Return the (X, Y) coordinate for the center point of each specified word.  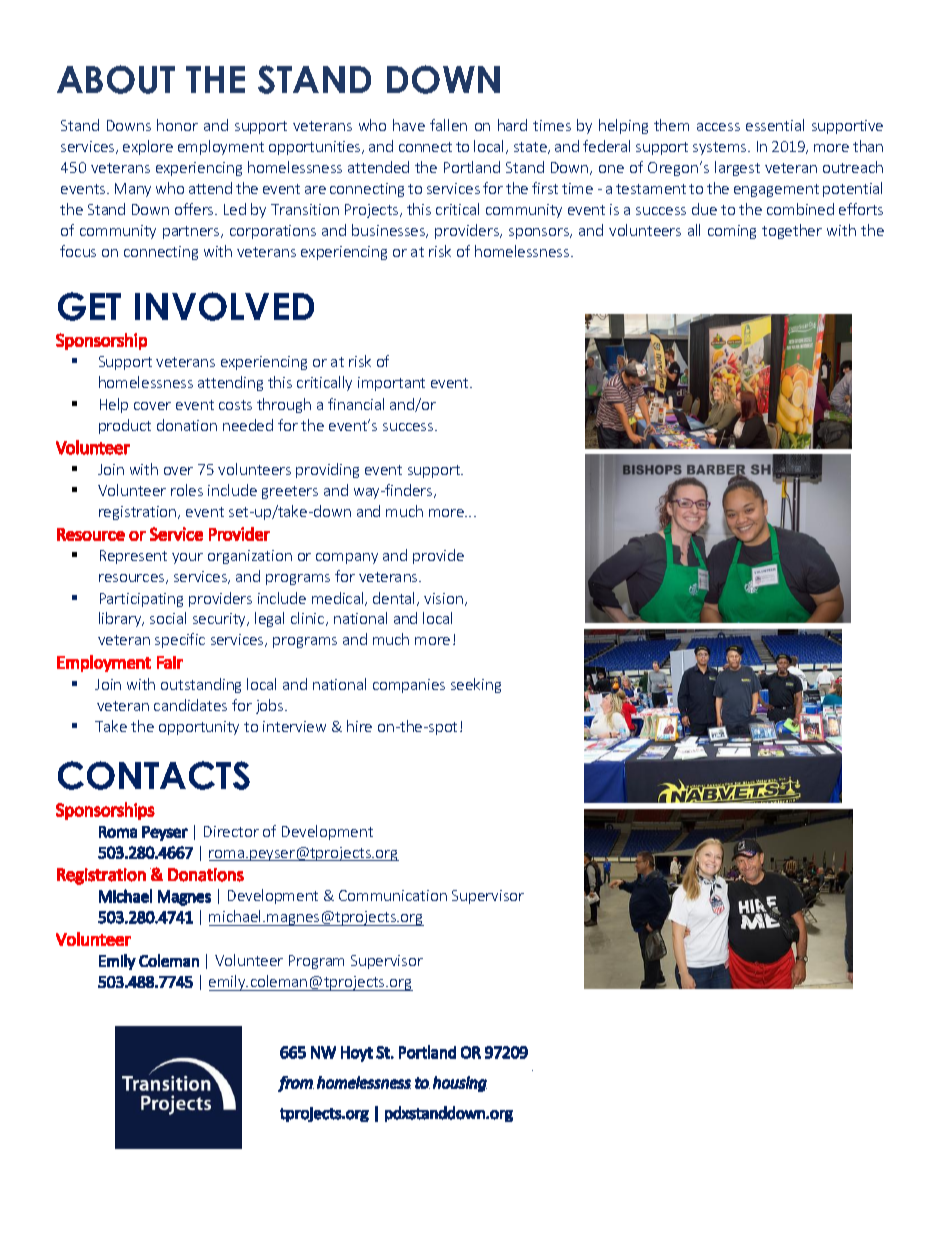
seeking (476, 685)
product (125, 426)
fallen (448, 125)
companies (409, 686)
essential (775, 125)
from (296, 1084)
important (391, 384)
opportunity (199, 728)
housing (460, 1084)
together (792, 231)
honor (177, 125)
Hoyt (357, 1054)
